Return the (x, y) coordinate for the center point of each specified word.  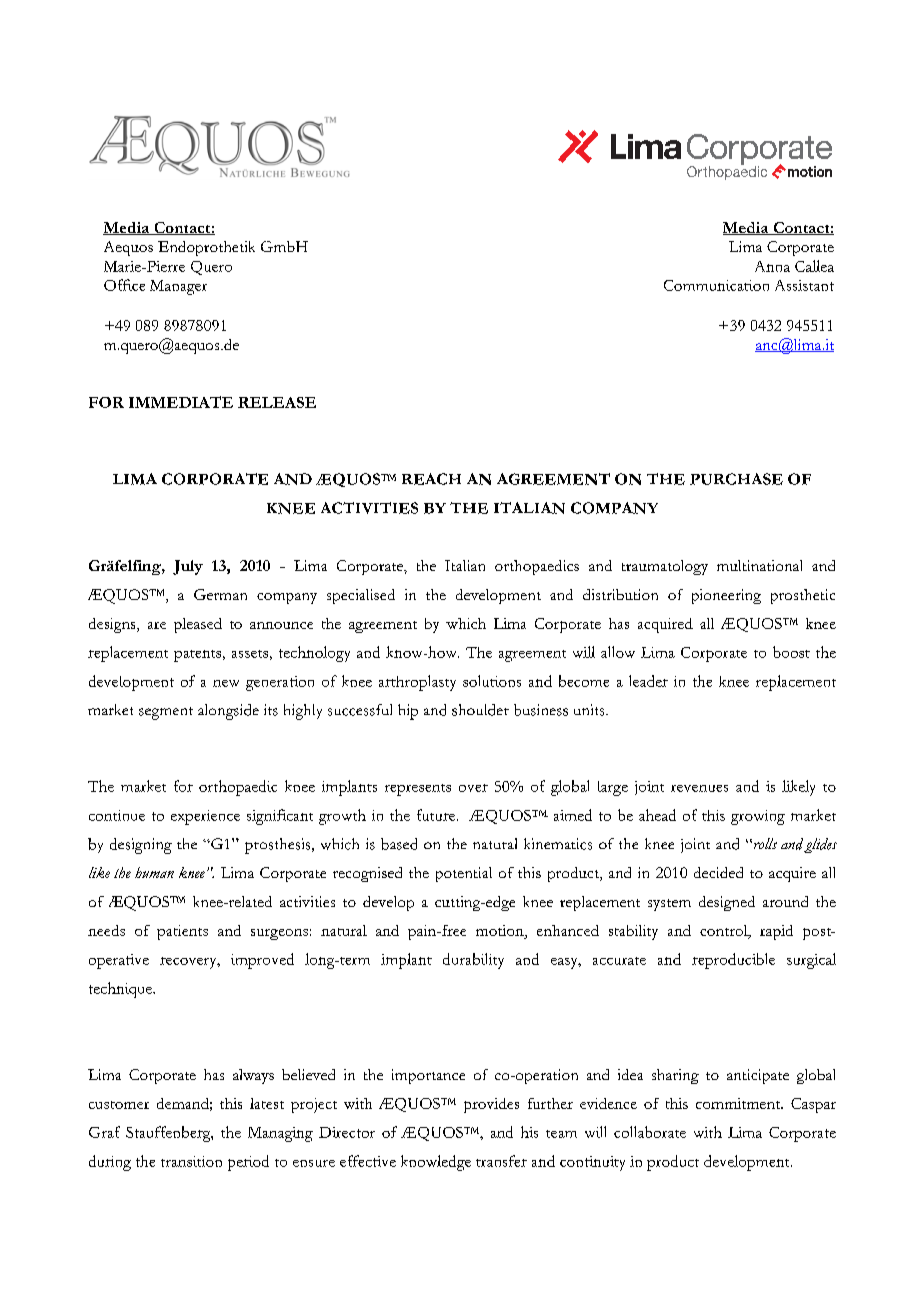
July (188, 567)
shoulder (480, 710)
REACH (431, 479)
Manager (178, 287)
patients (182, 932)
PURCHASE (736, 479)
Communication (716, 285)
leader (648, 681)
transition (191, 1161)
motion (501, 930)
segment (166, 713)
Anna (772, 266)
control (725, 932)
